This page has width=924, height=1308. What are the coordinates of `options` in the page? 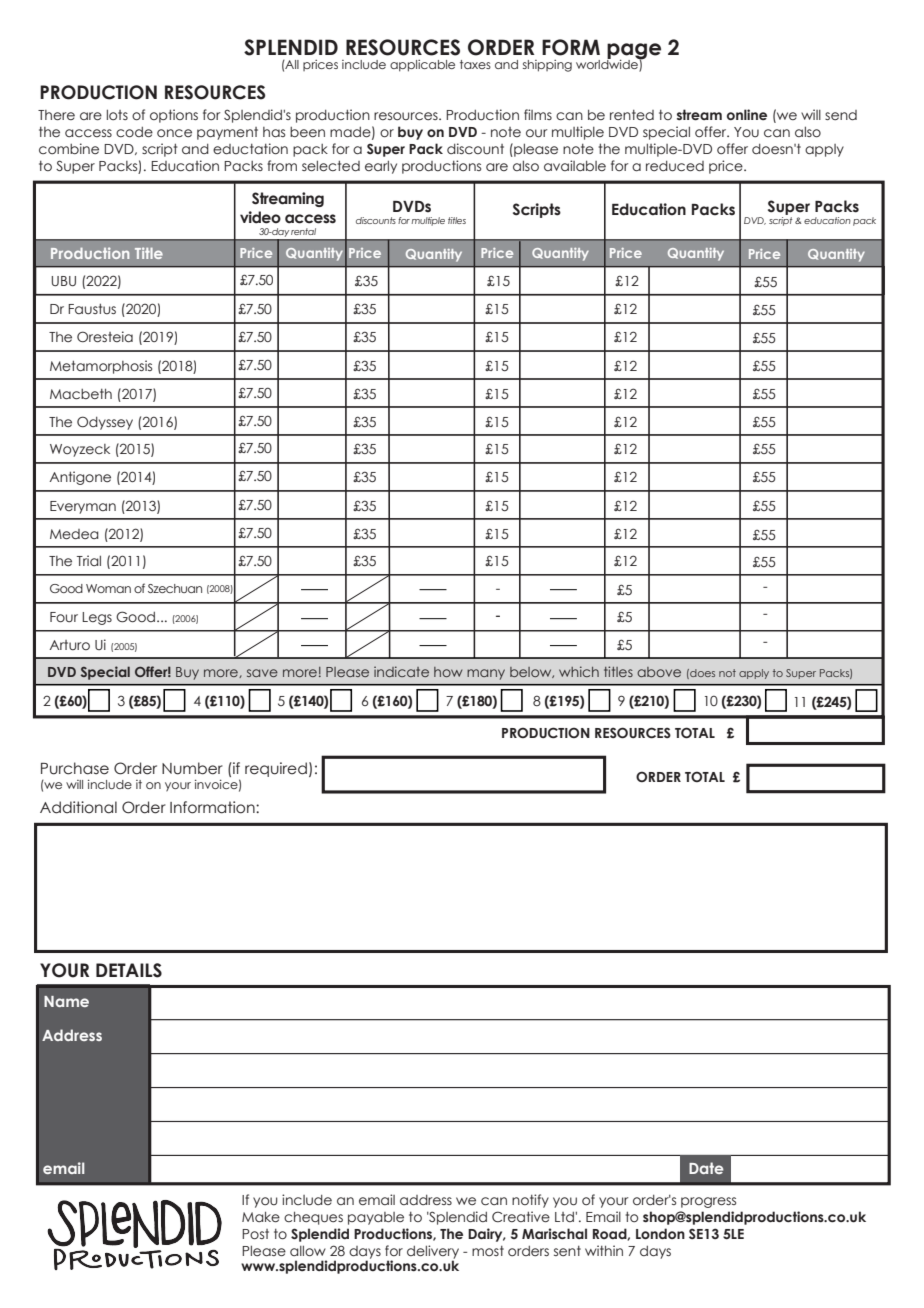 It's located at (174, 116).
